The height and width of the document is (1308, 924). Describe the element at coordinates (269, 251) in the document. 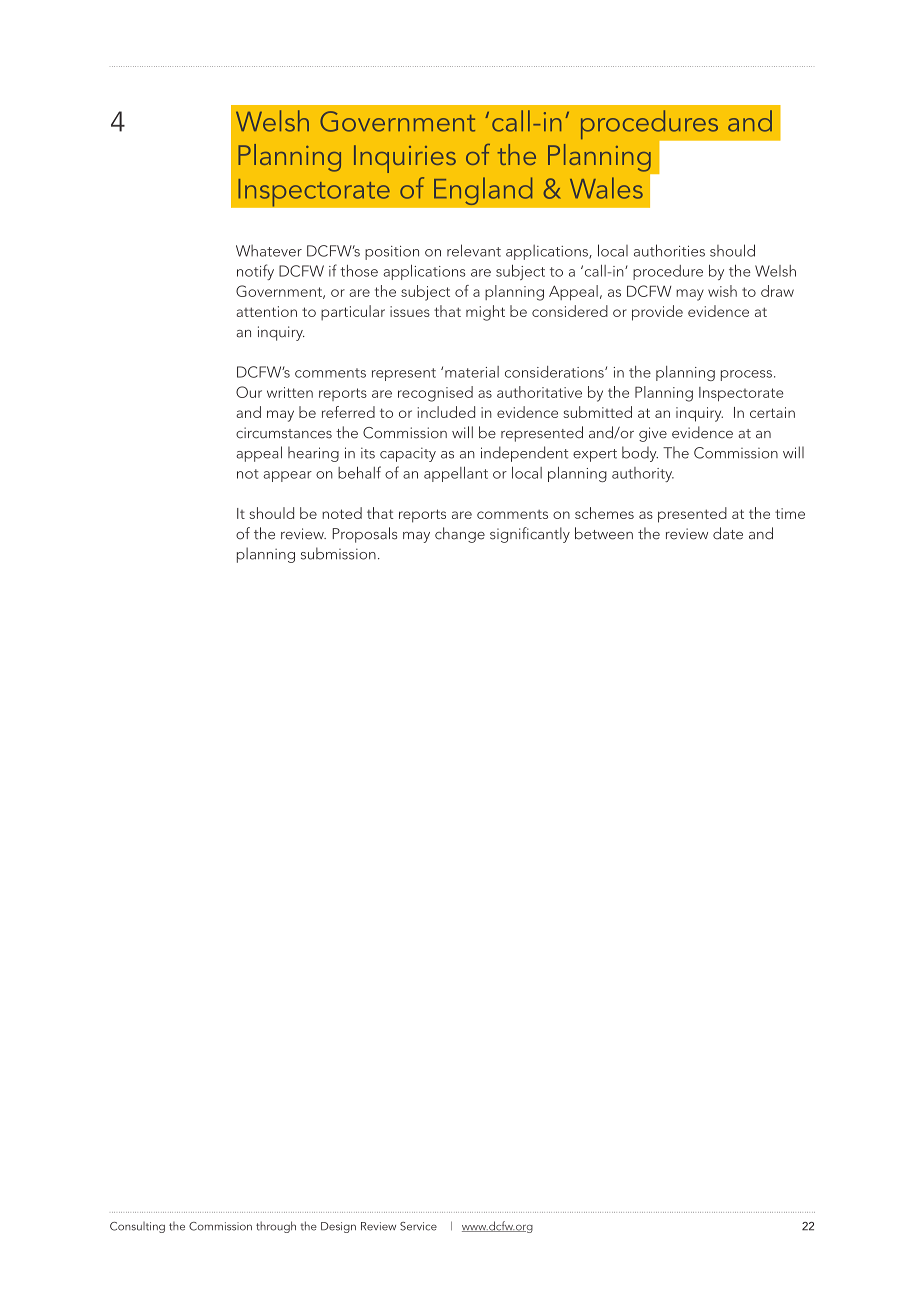

I see `Whatever` at that location.
